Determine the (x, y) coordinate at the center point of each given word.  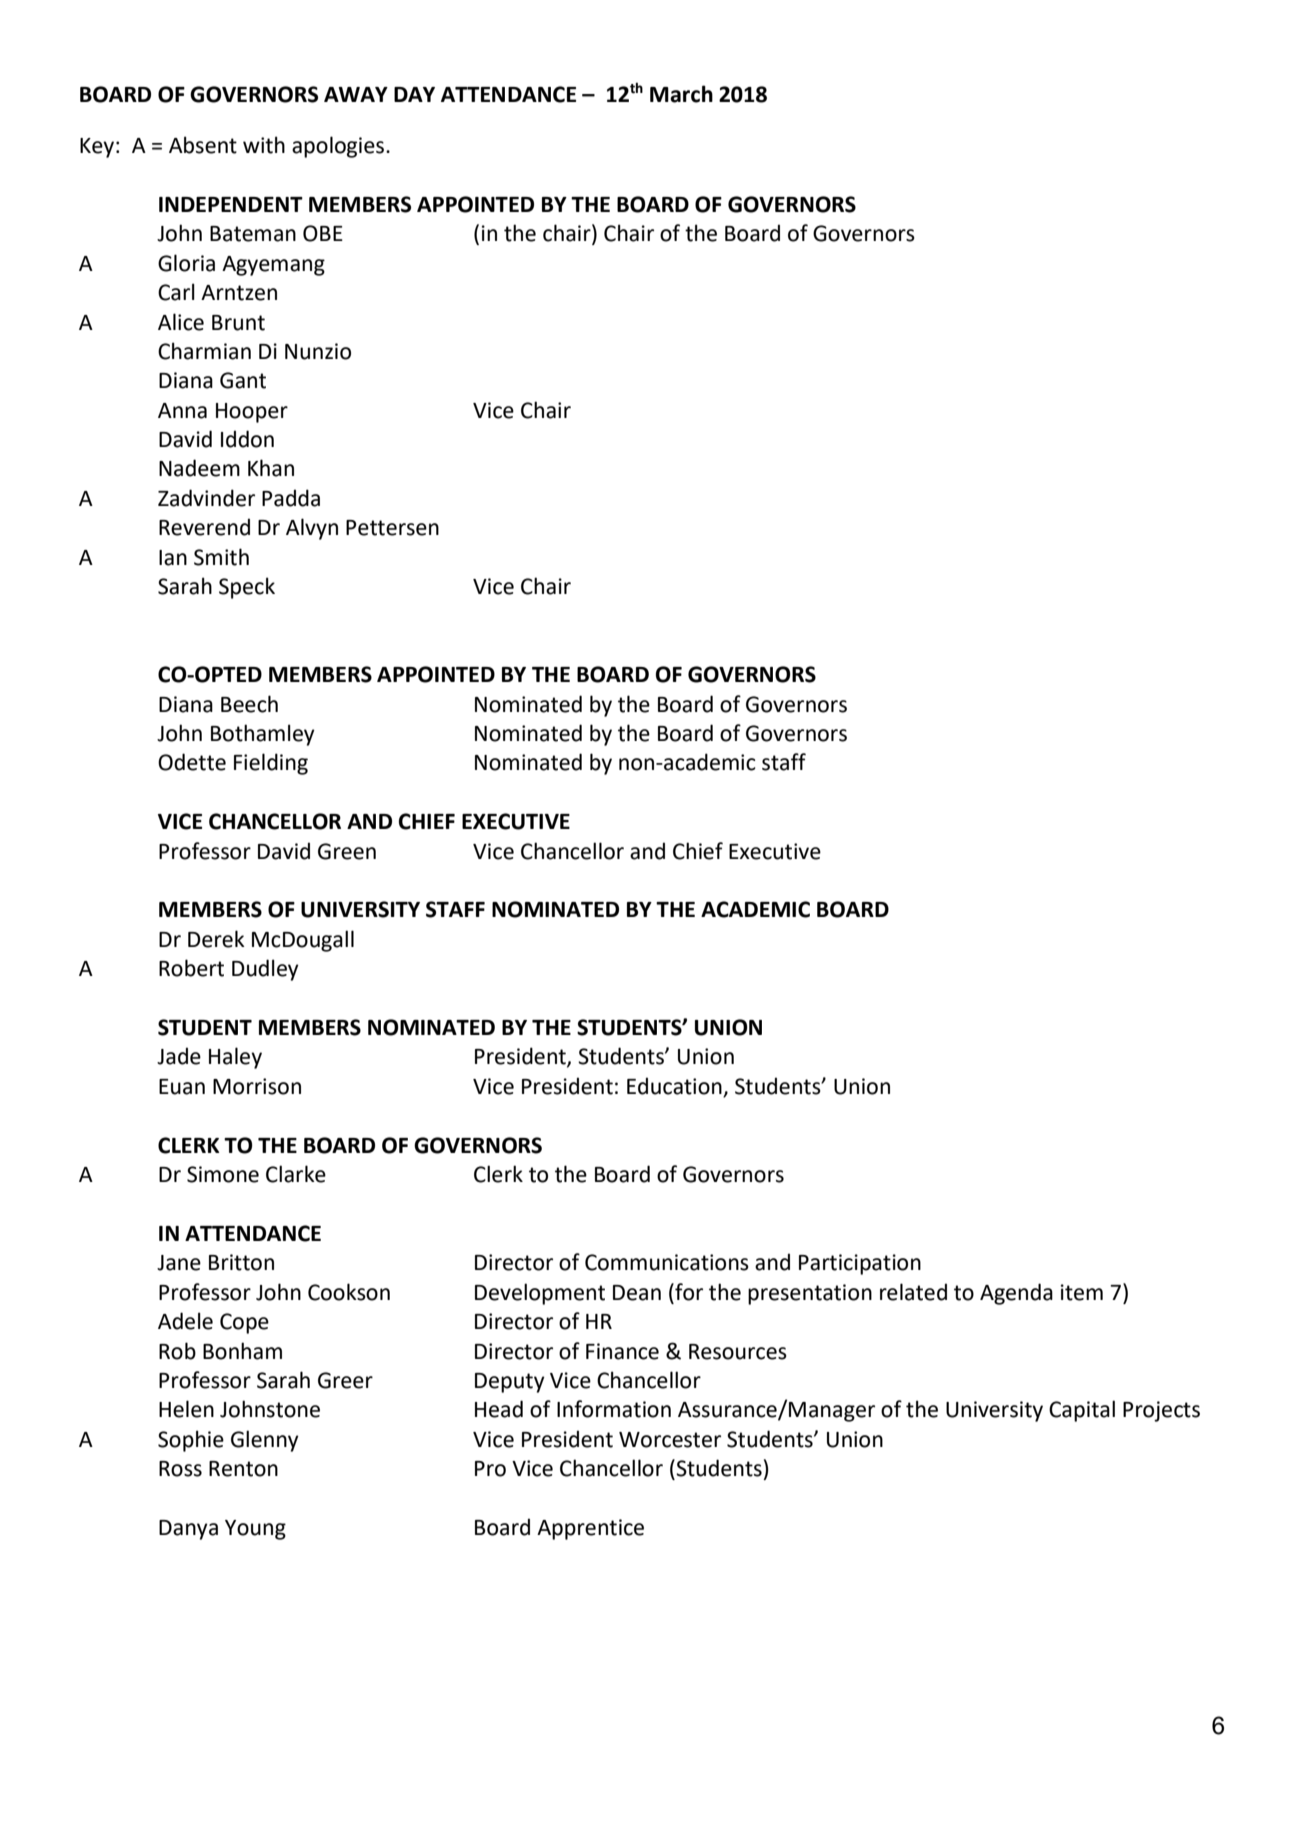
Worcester (670, 1440)
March (681, 94)
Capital (1082, 1411)
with (264, 145)
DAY (414, 94)
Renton (243, 1469)
